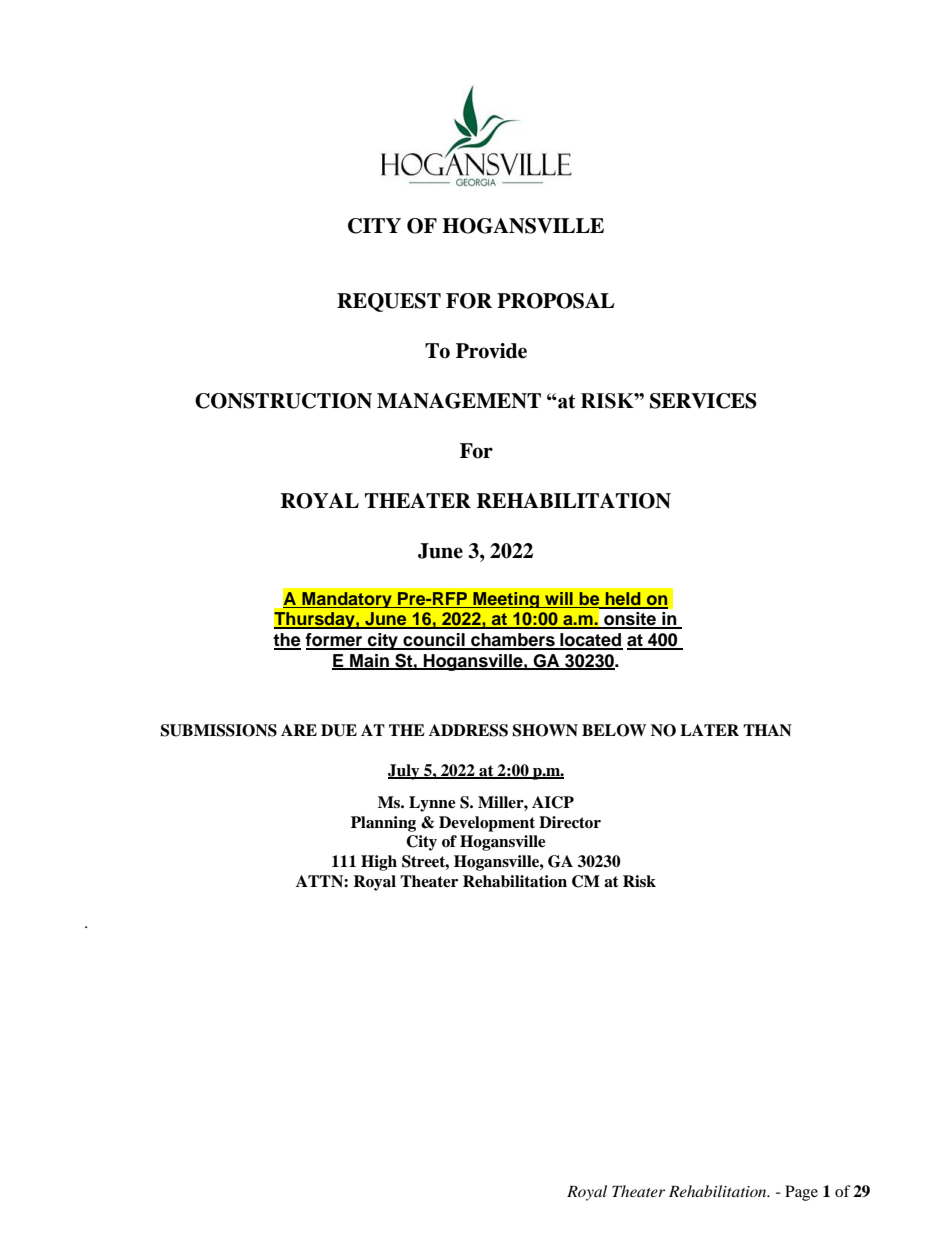 This page has width=952, height=1233. Describe the element at coordinates (801, 1193) in the page. I see `Page` at that location.
